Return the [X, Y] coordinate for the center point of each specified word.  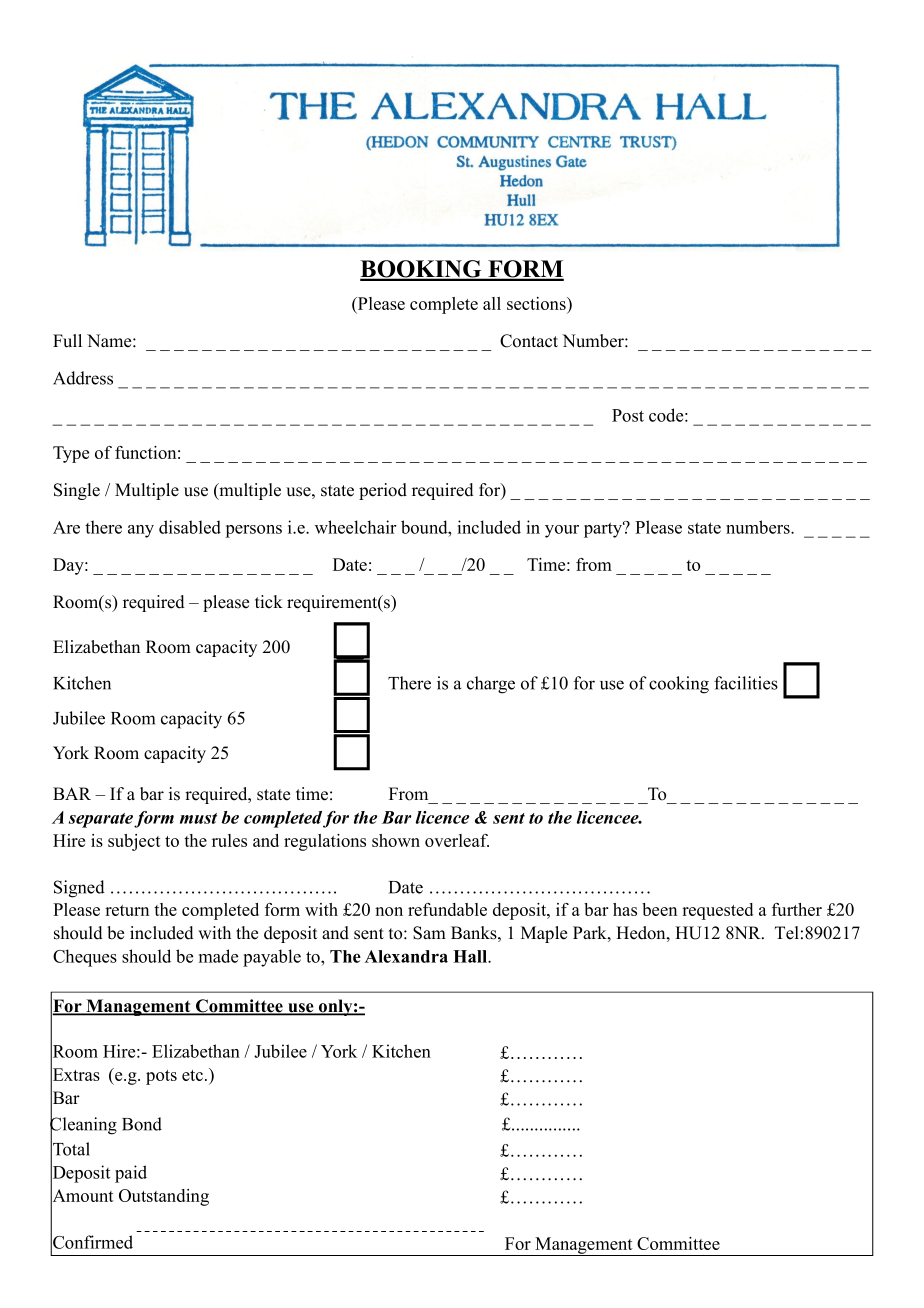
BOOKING [422, 270]
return [127, 910]
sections [537, 305]
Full [67, 341]
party [604, 530]
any [141, 531]
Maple [544, 934]
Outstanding [164, 1197]
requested [717, 911]
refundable [447, 909]
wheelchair [355, 527]
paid [131, 1174]
